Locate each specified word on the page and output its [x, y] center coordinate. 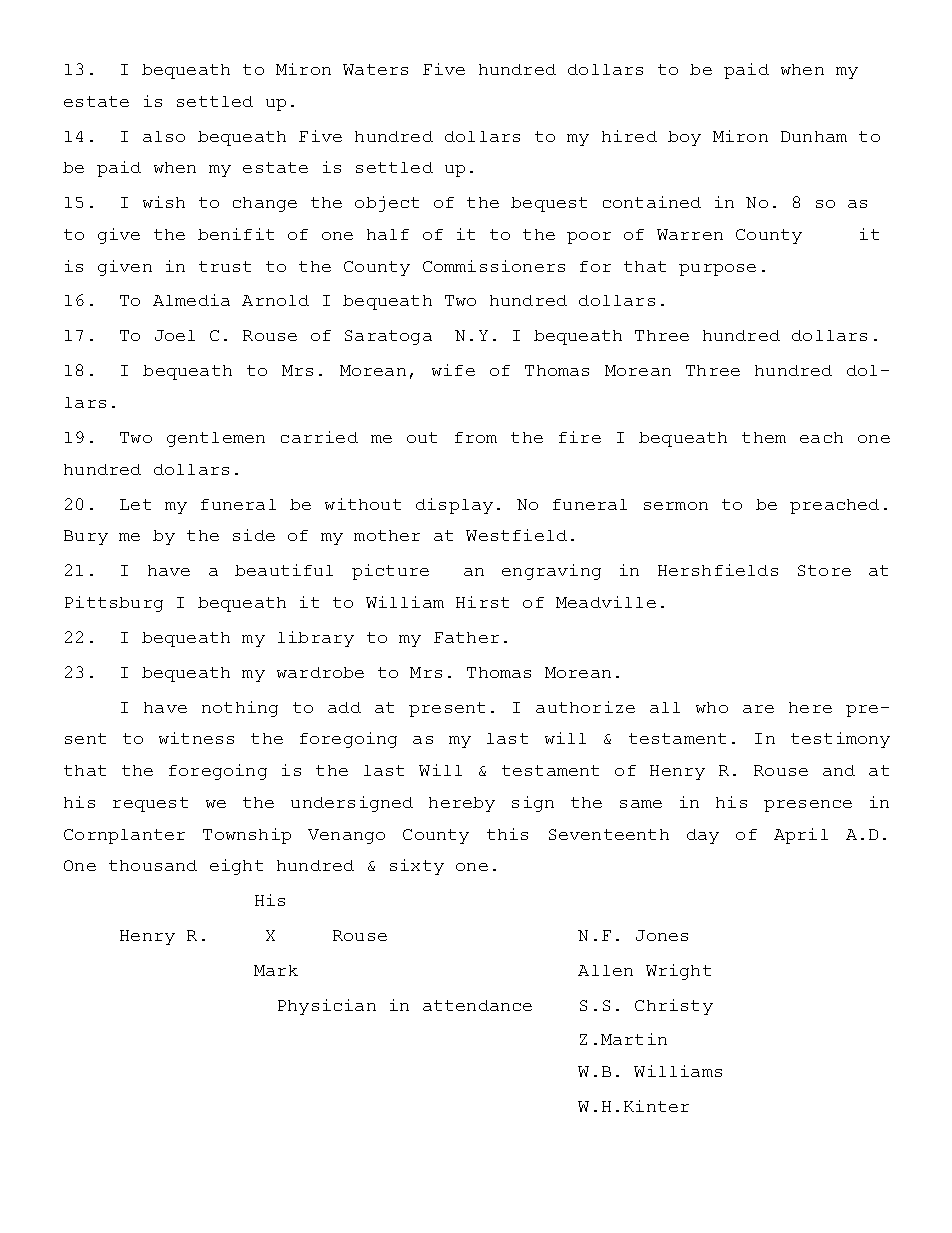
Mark [276, 970]
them [764, 437]
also [164, 136]
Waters [375, 69]
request [150, 804]
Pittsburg [114, 604]
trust [225, 266]
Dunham [814, 136]
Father [466, 637]
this [507, 834]
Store [824, 570]
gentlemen [216, 439]
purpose [717, 270]
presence [808, 806]
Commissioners [494, 266]
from [476, 437]
